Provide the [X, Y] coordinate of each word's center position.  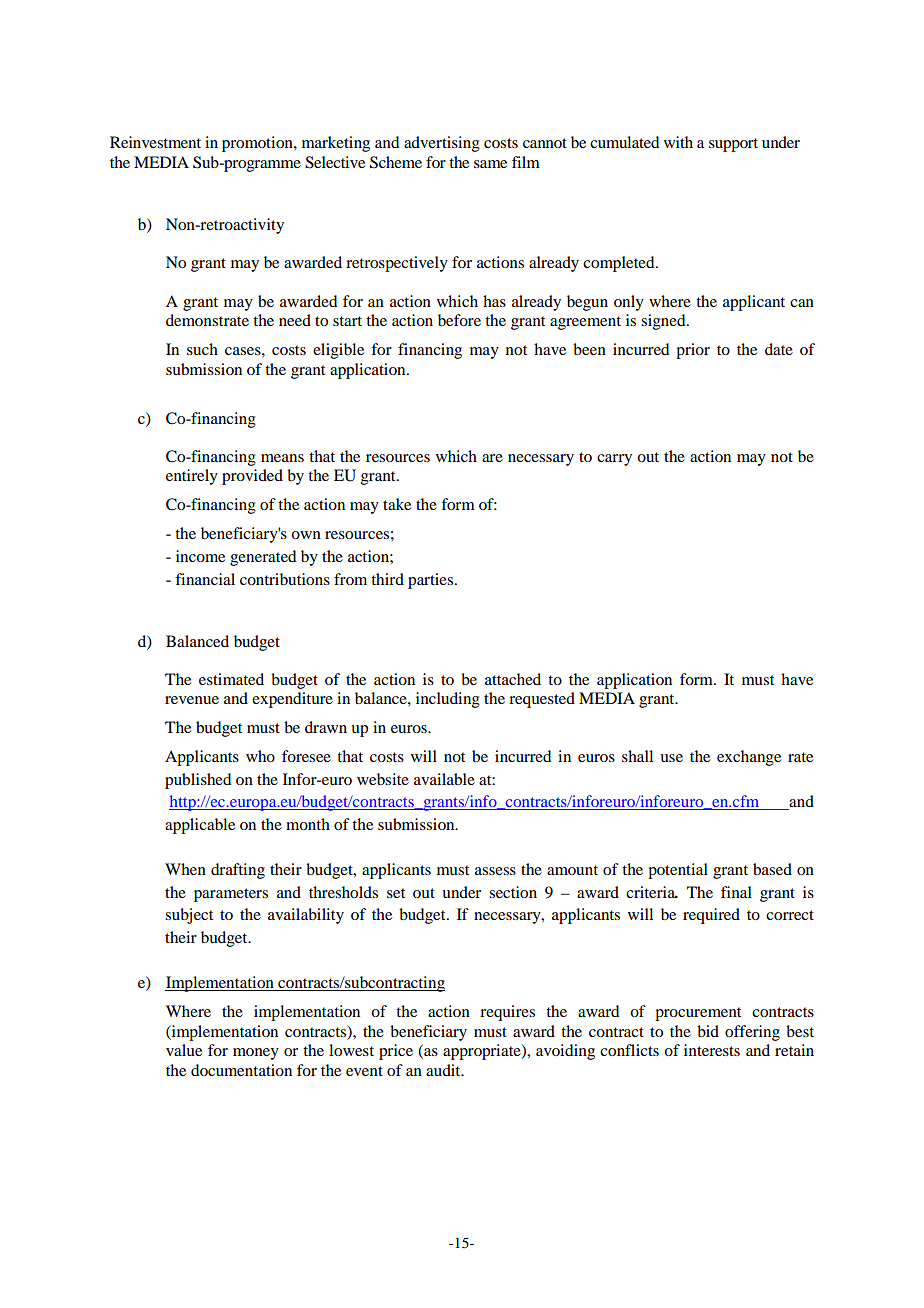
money [256, 1054]
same [490, 164]
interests [712, 1050]
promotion [258, 144]
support [733, 145]
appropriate [483, 1052]
